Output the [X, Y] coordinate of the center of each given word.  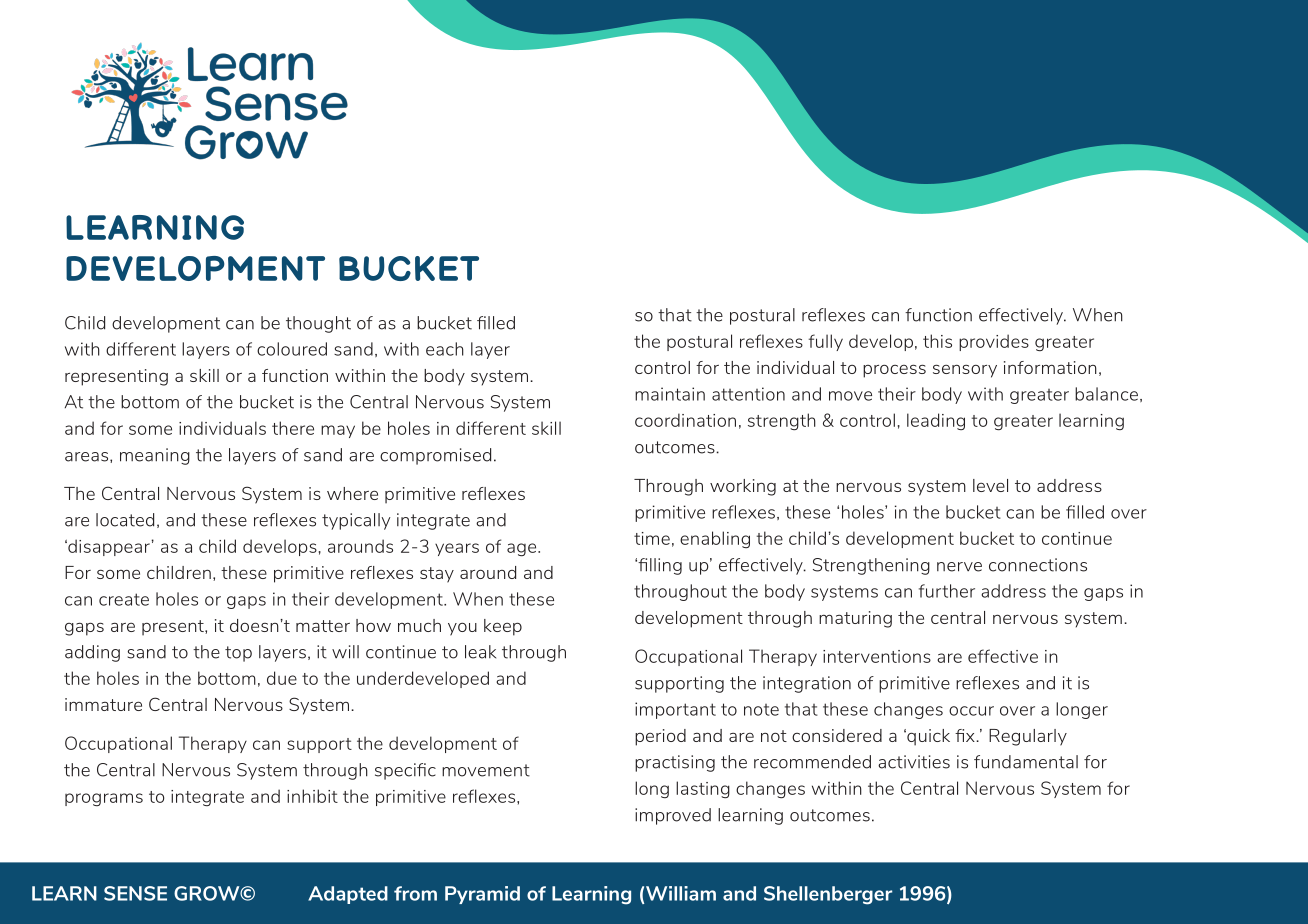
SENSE [135, 893]
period [660, 737]
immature [103, 704]
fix [966, 735]
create [124, 599]
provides [994, 342]
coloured [292, 349]
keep [503, 627]
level [990, 485]
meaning [155, 456]
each [445, 349]
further [947, 591]
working [743, 487]
